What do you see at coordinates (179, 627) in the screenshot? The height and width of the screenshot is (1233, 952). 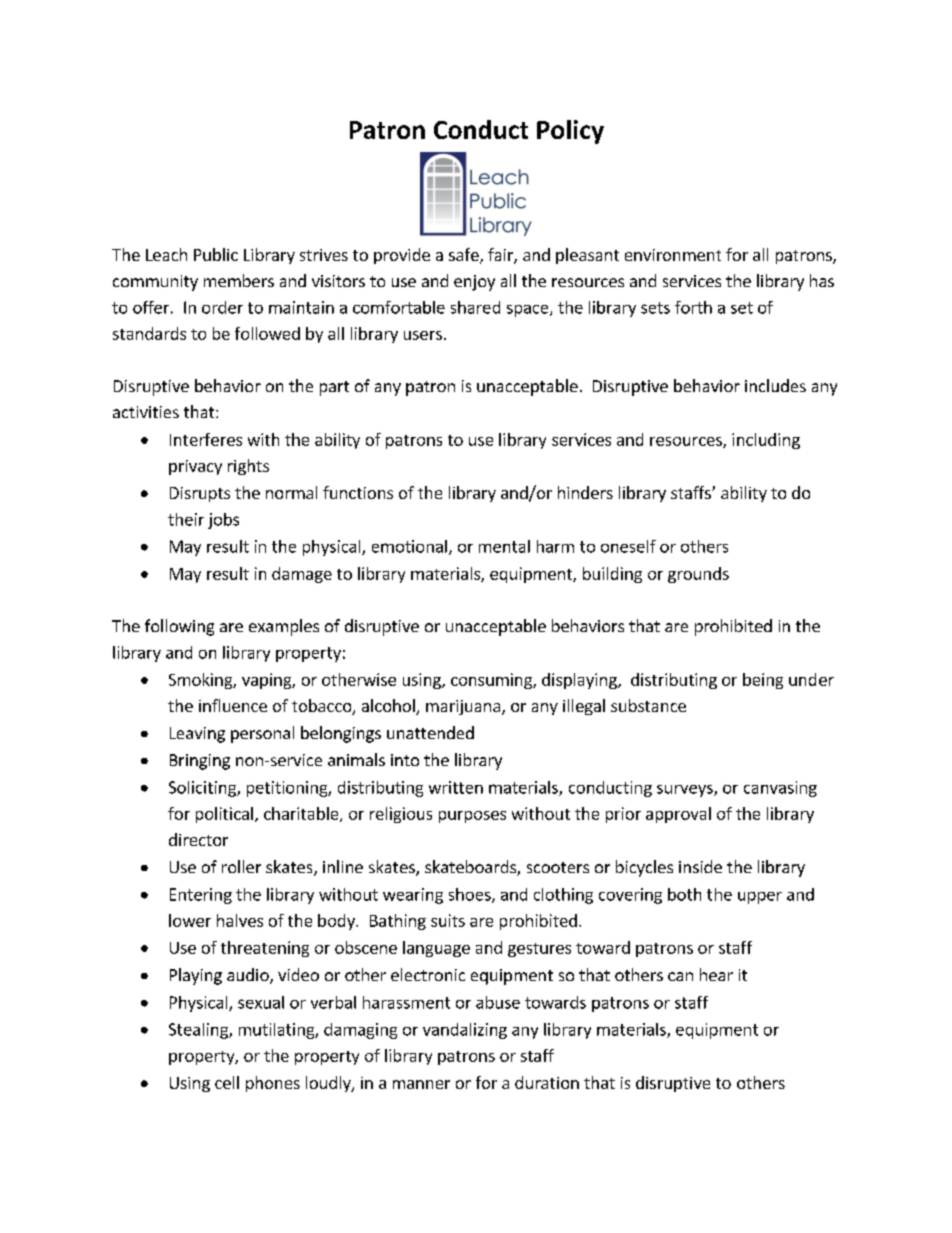 I see `following` at bounding box center [179, 627].
